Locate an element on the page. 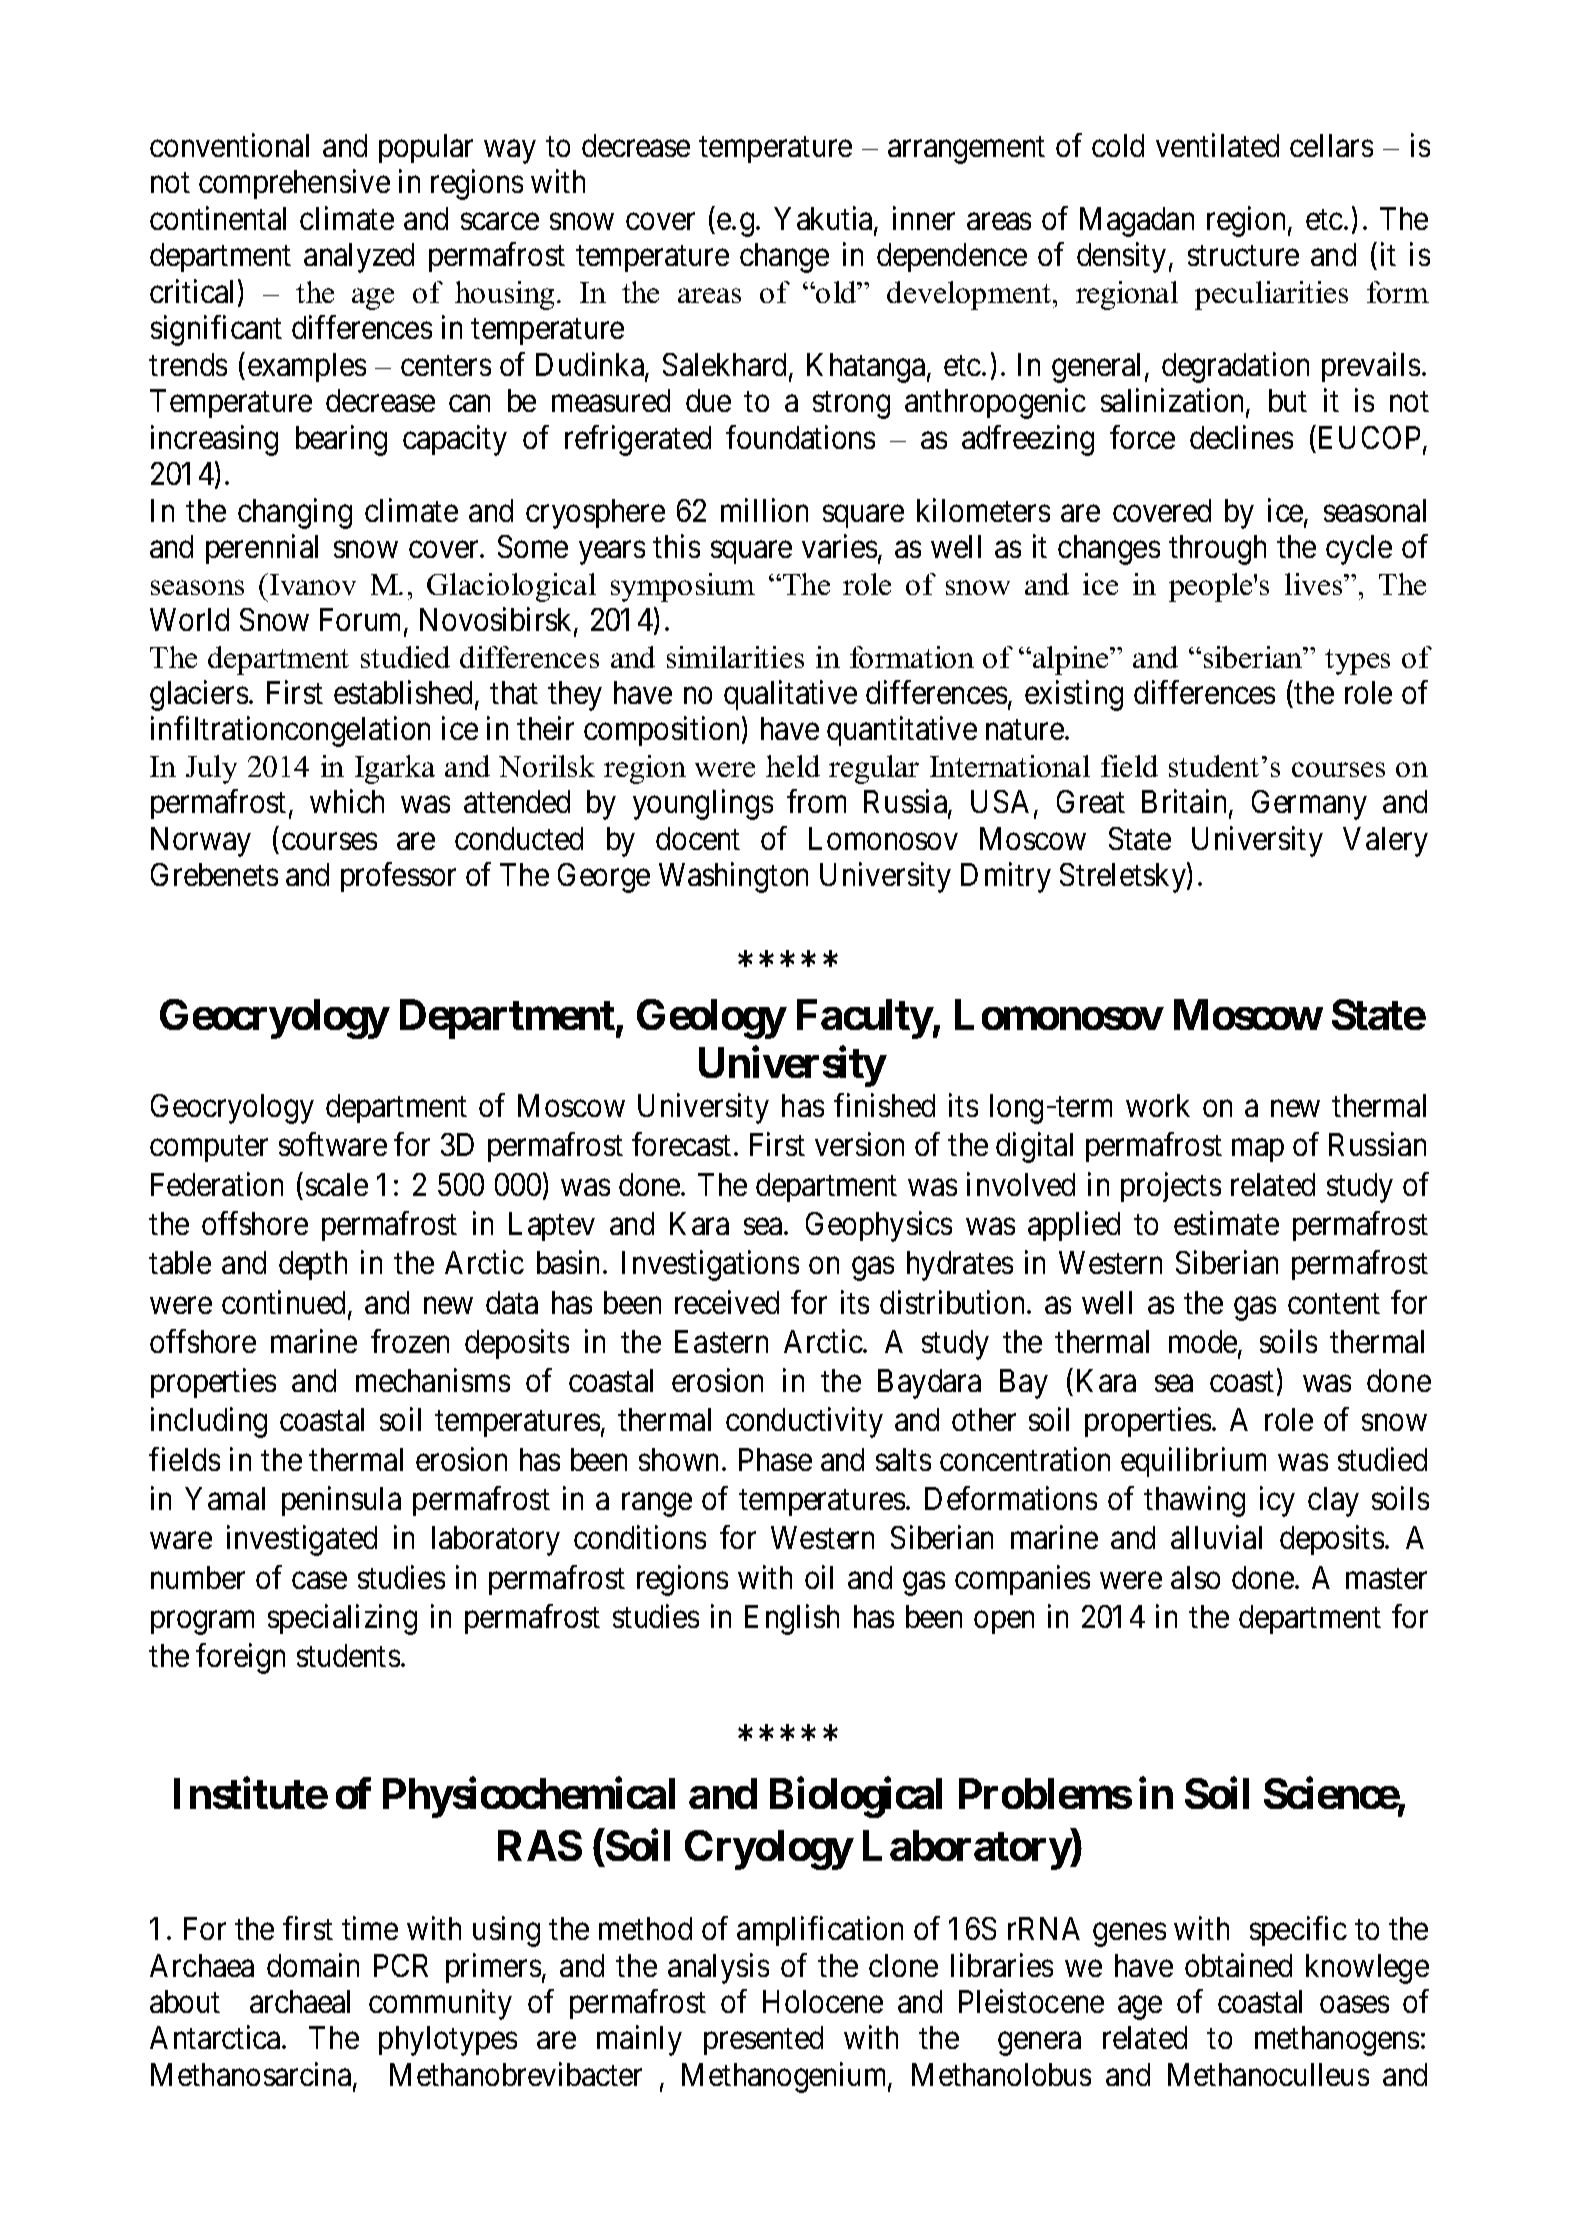 Image resolution: width=1572 pixels, height=2223 pixels. comprehensive is located at coordinates (294, 184).
